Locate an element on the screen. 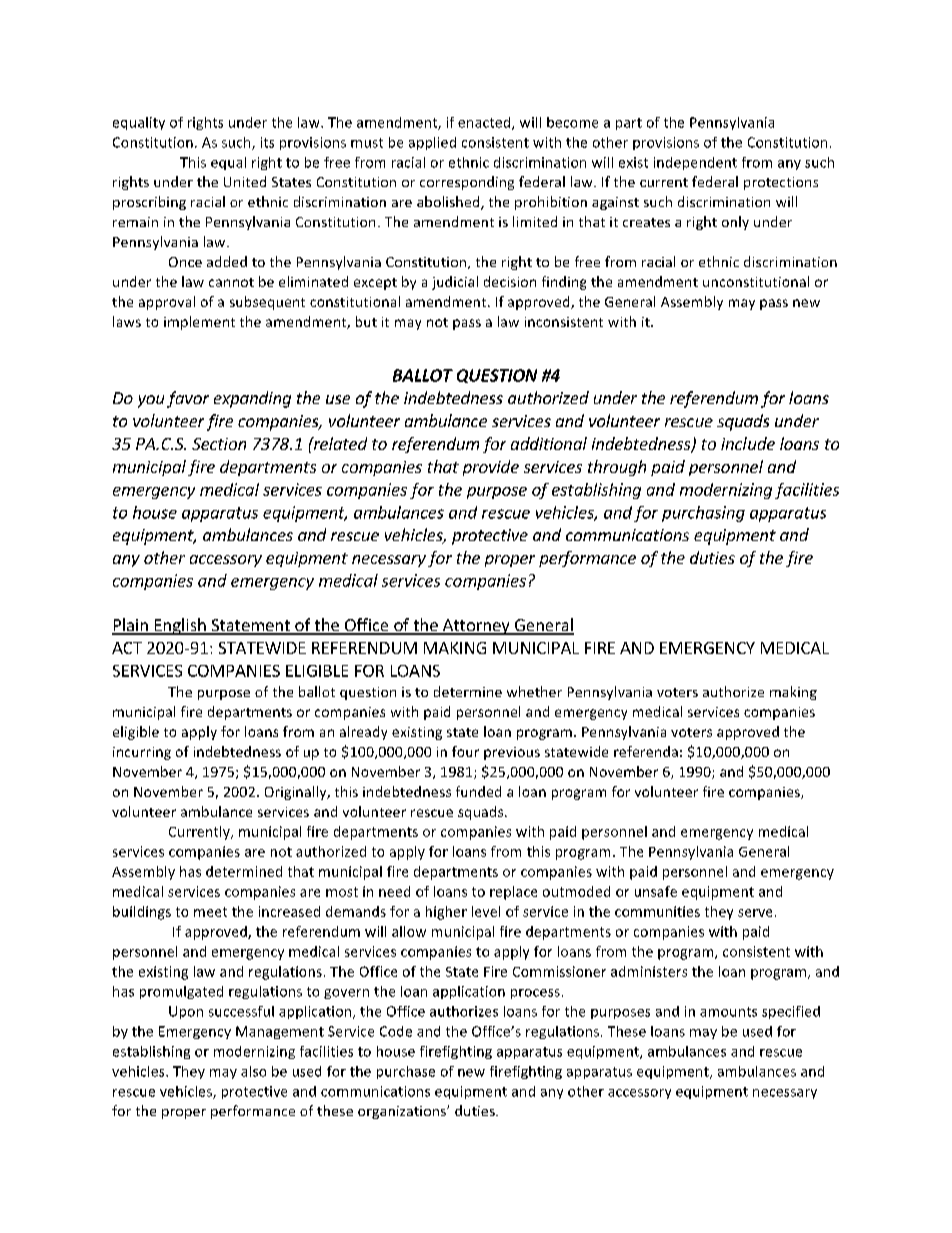 This screenshot has width=952, height=1233. purchasing is located at coordinates (703, 514).
